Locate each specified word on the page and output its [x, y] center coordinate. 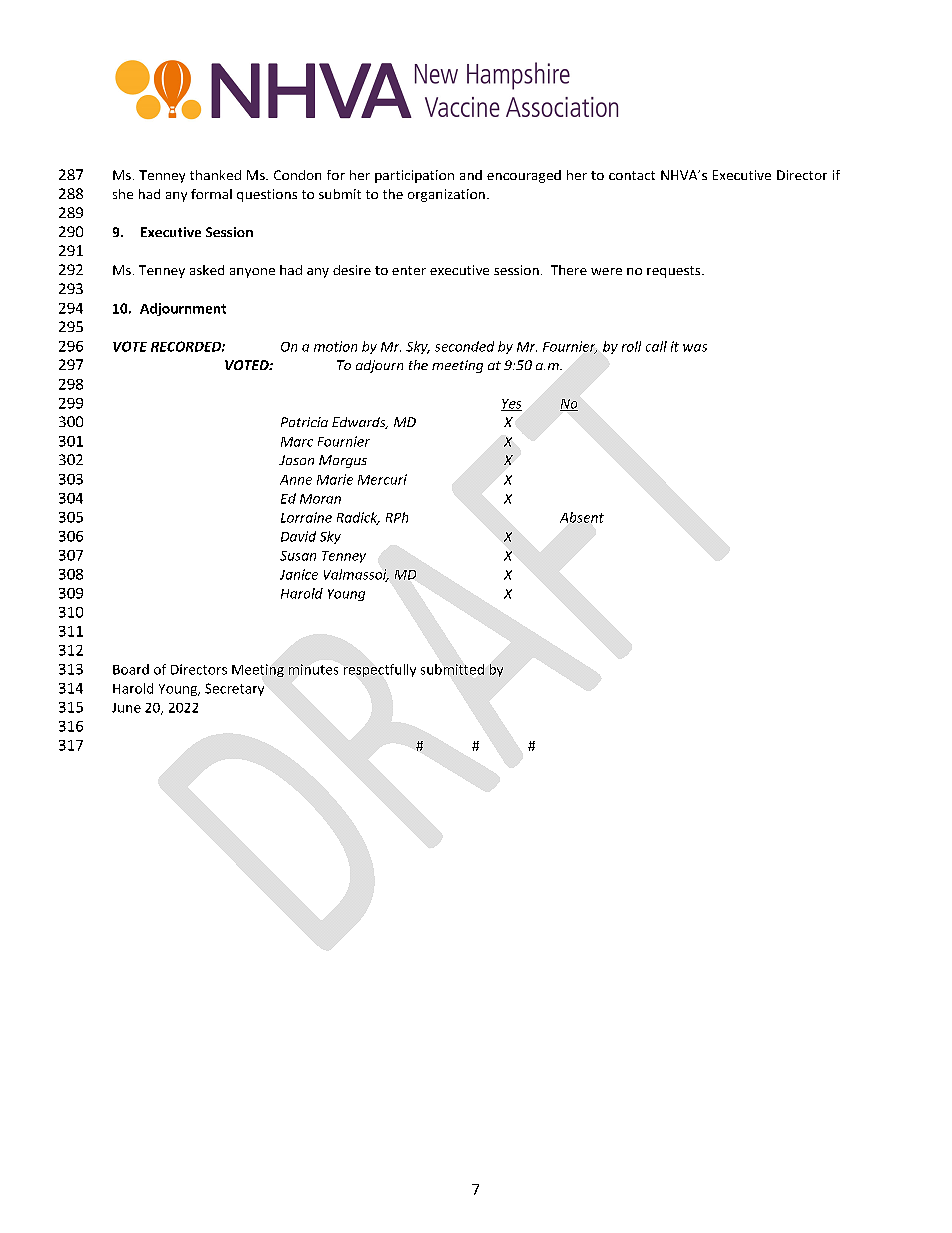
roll [631, 346]
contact [632, 175]
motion [335, 346]
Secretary [234, 689]
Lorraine [306, 517]
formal [211, 194]
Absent [582, 517]
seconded [464, 346]
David [298, 536]
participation [414, 176]
